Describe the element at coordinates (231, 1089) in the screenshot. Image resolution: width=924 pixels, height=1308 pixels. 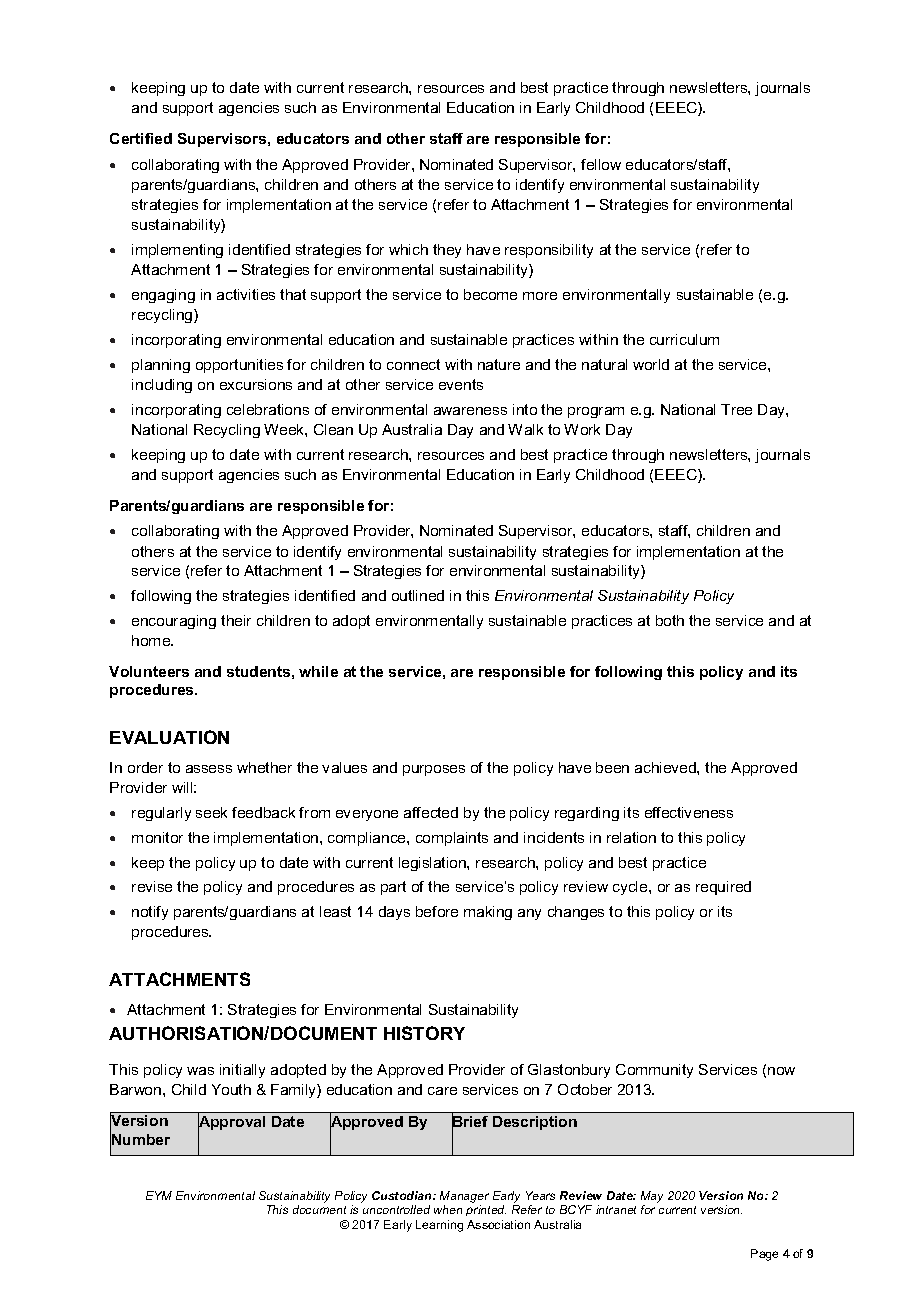
I see `Youth` at that location.
